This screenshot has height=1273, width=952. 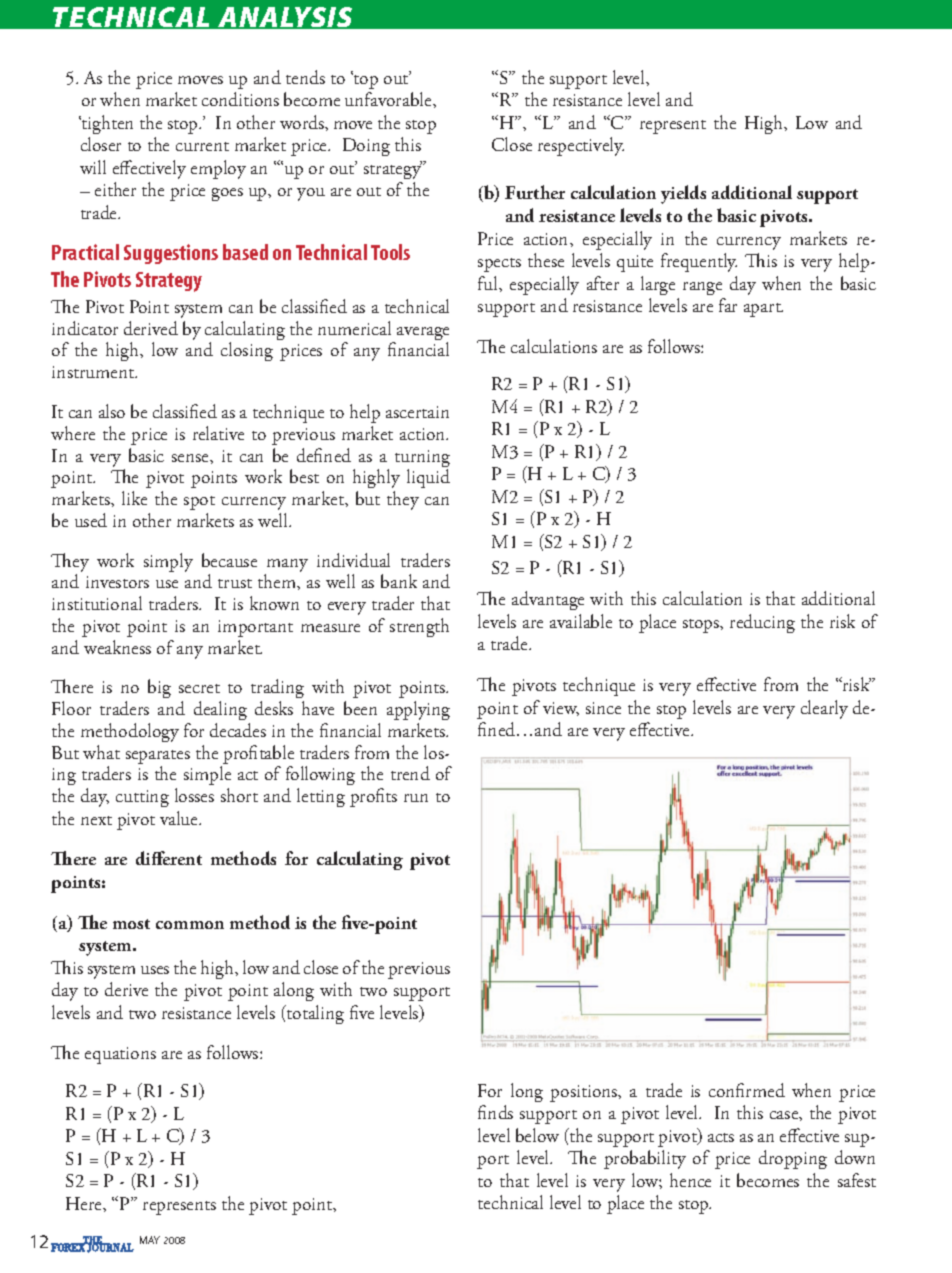 I want to click on current, so click(x=202, y=146).
